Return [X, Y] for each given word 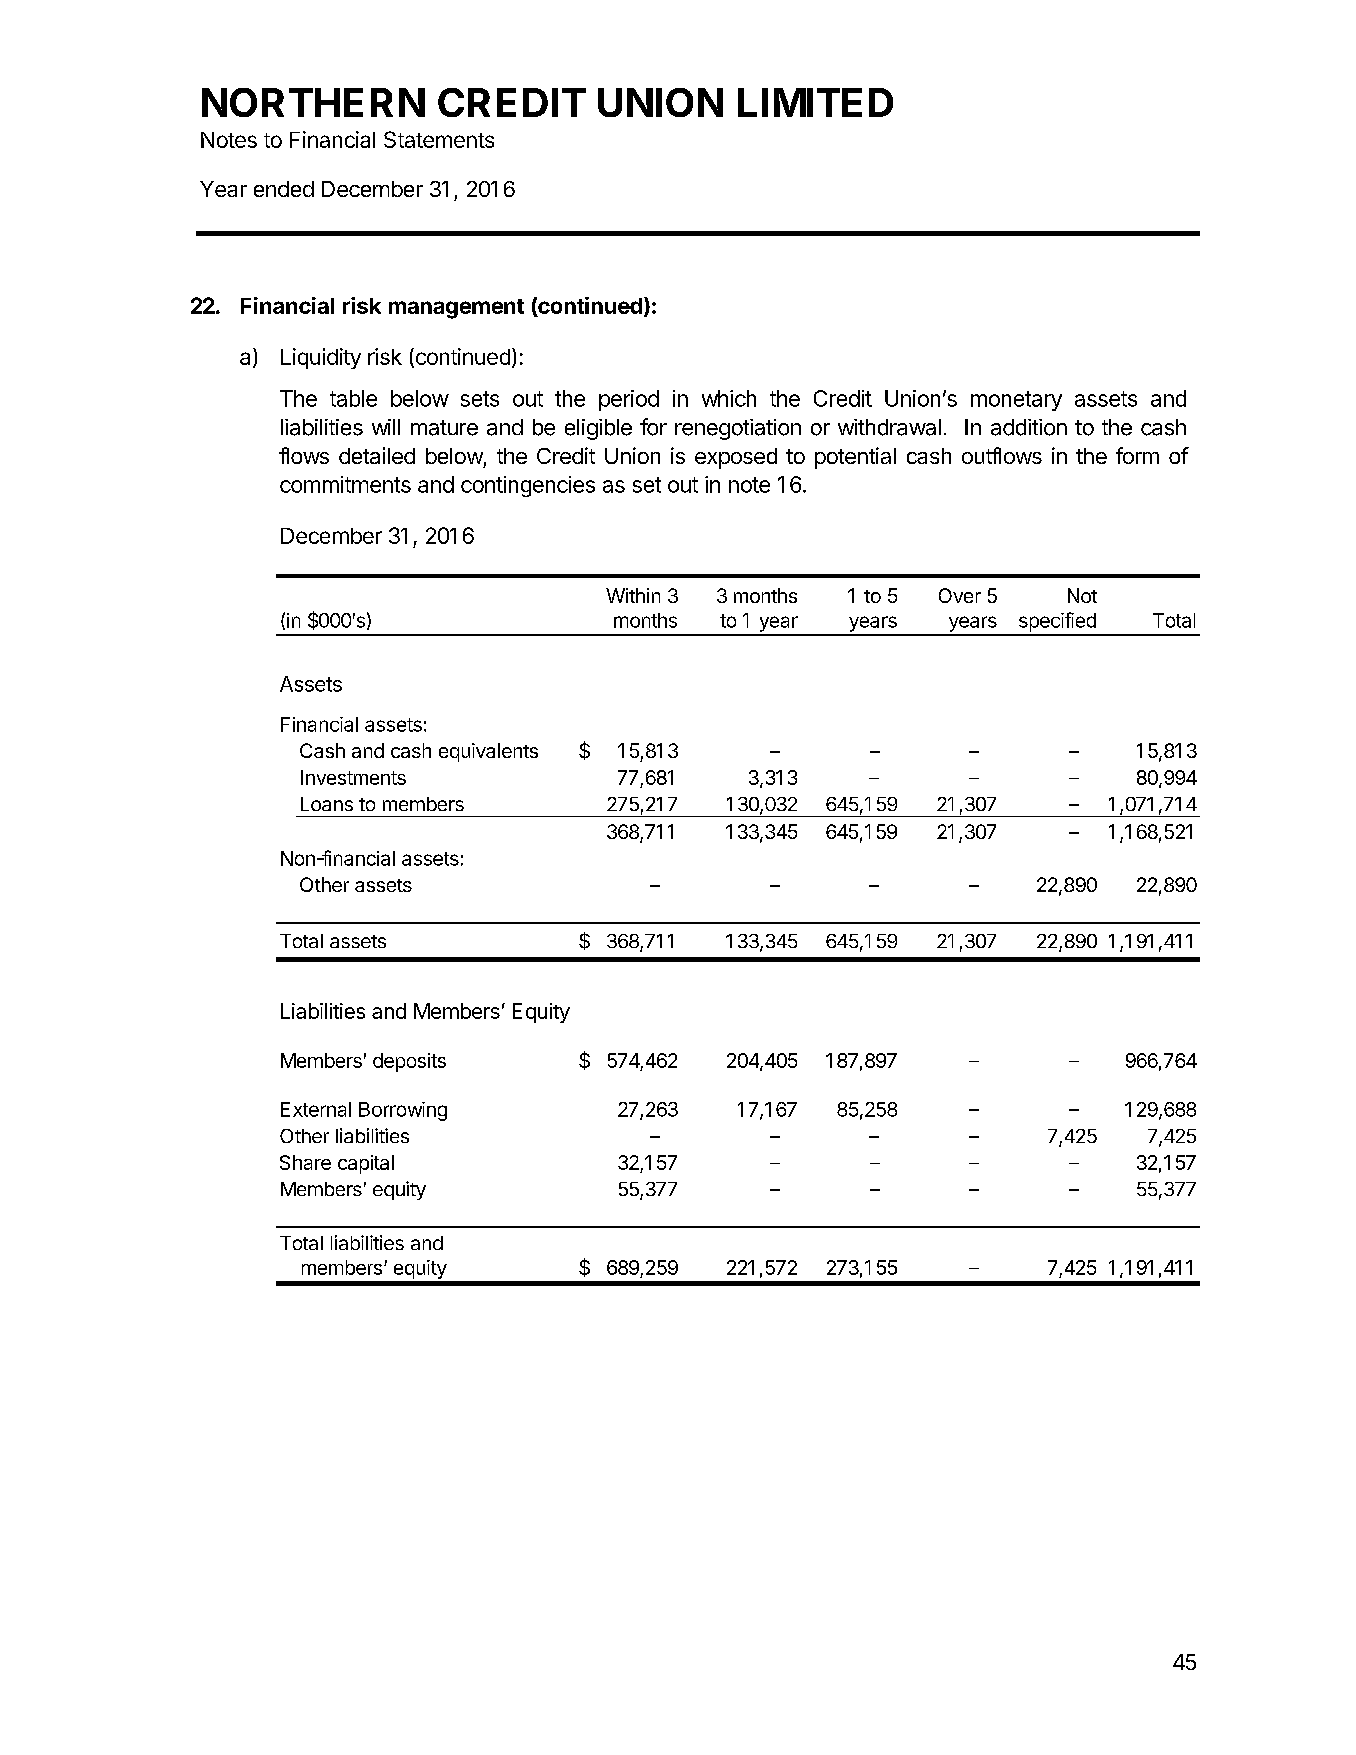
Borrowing [403, 1111]
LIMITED [815, 102]
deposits [409, 1062]
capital [366, 1164]
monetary [1016, 401]
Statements [439, 139]
